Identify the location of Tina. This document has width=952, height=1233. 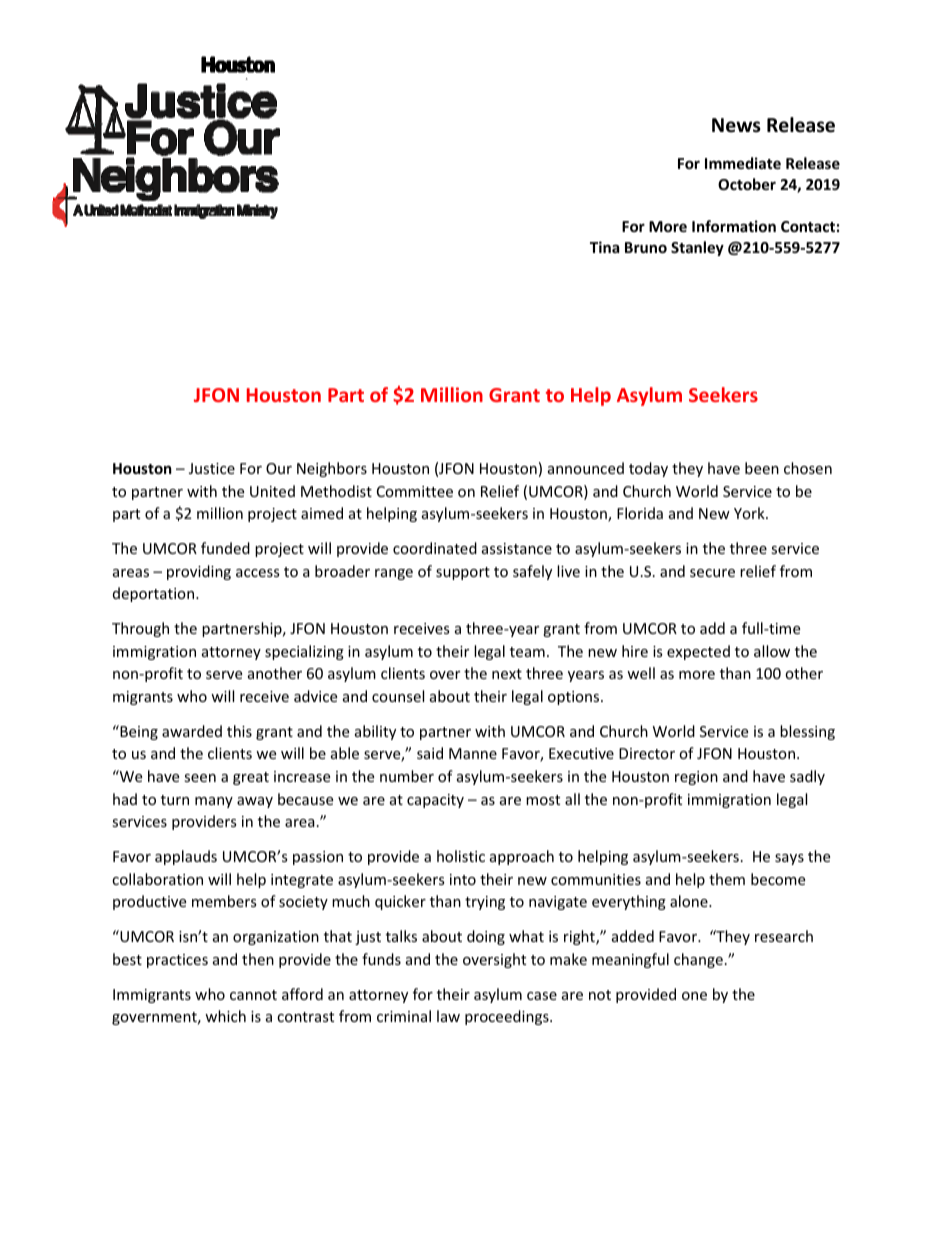
(604, 247).
